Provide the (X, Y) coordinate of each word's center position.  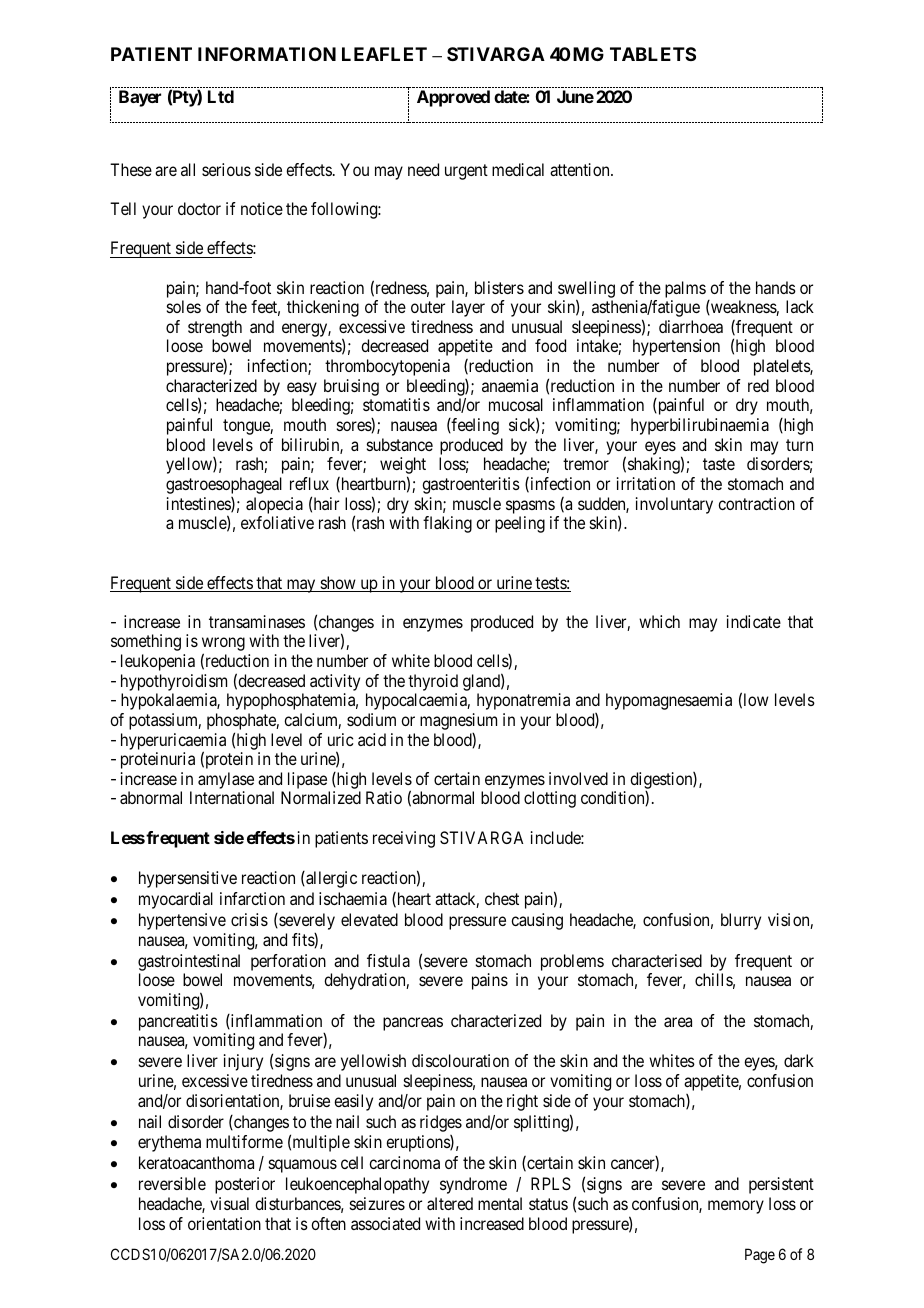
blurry (741, 921)
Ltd (221, 96)
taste (719, 464)
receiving (404, 839)
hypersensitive (188, 879)
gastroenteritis (471, 485)
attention (581, 169)
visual (229, 1203)
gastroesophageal (224, 485)
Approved (453, 98)
